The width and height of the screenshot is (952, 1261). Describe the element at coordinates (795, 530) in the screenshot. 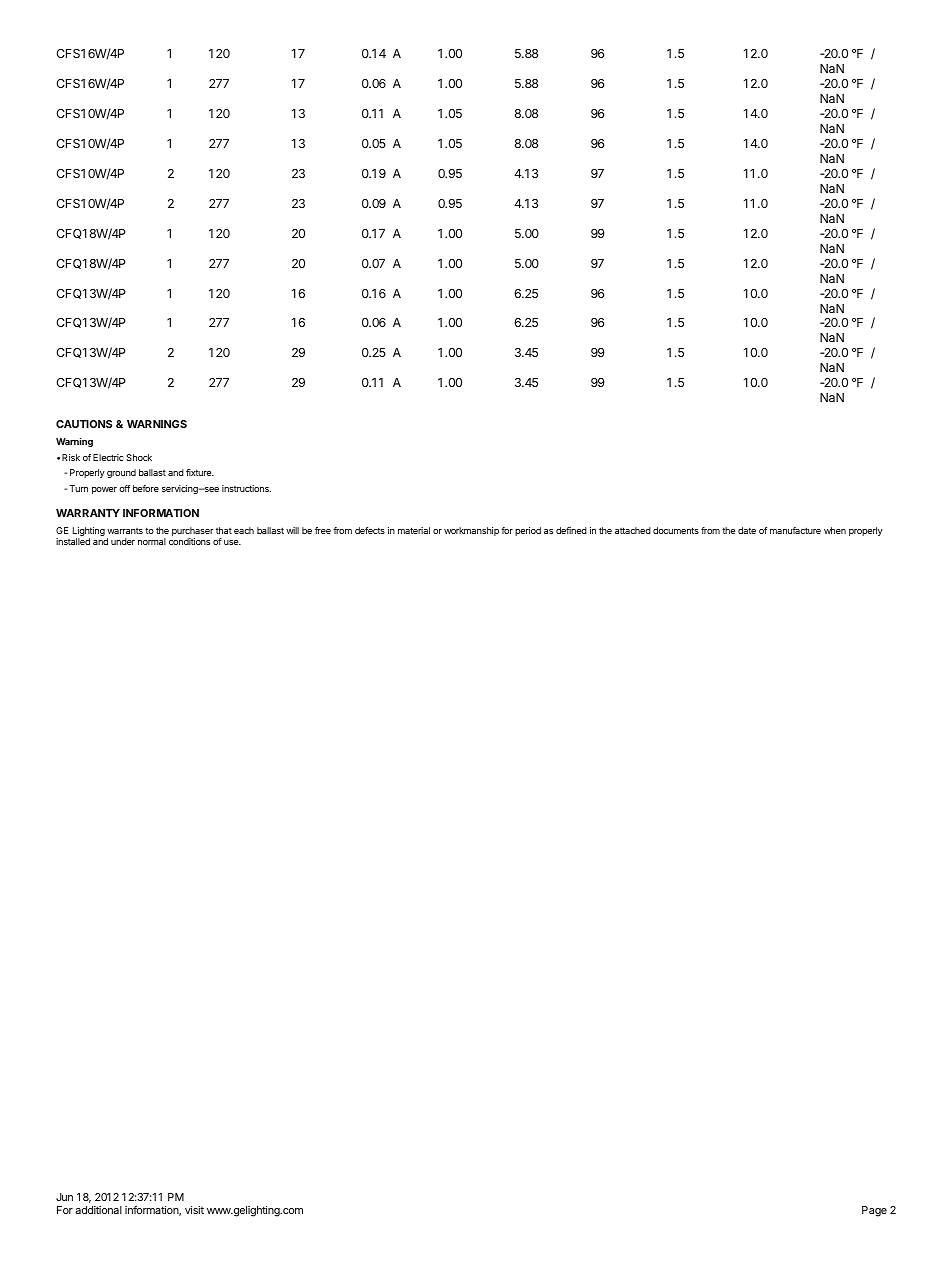

I see `manufacture` at that location.
